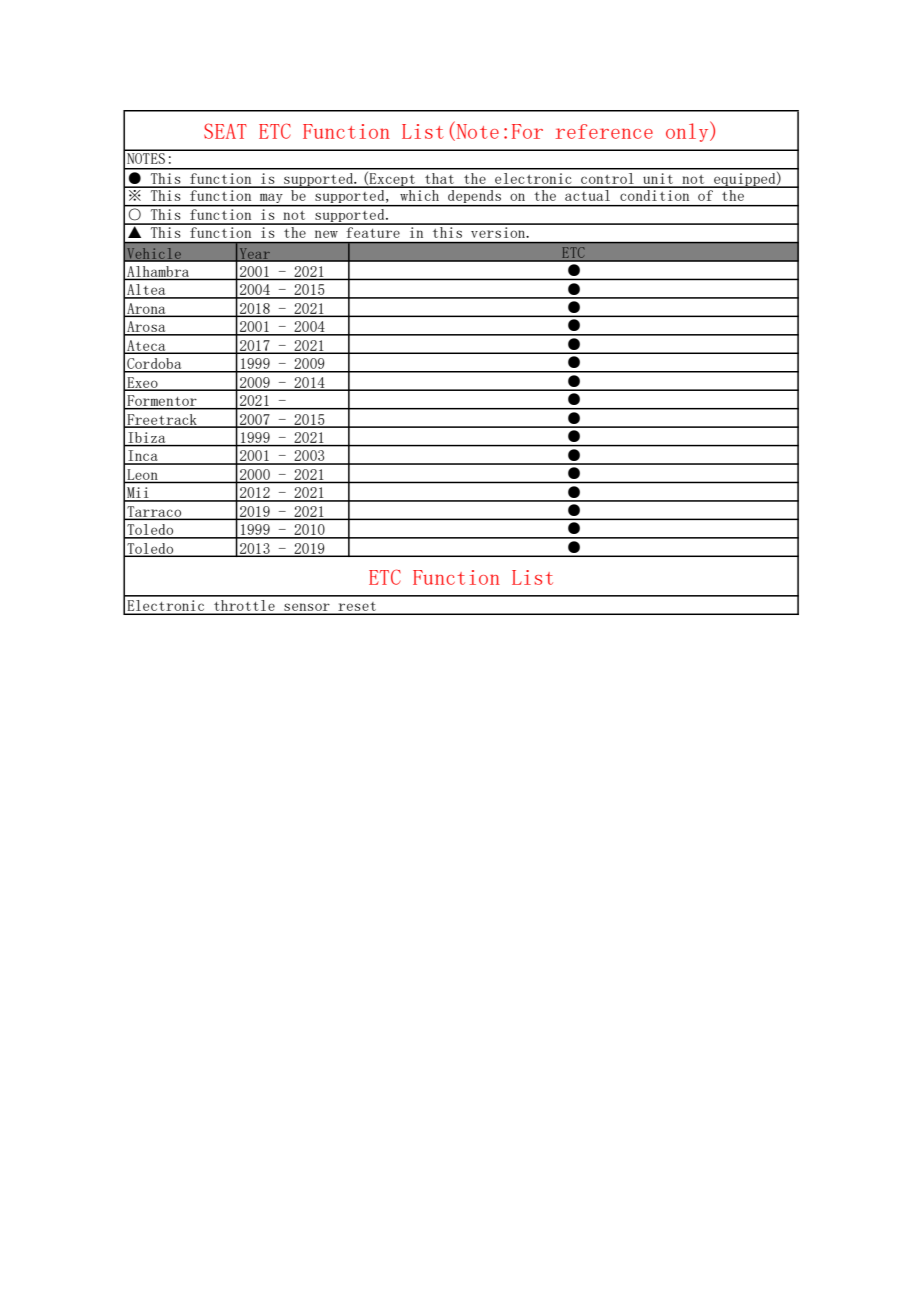 The image size is (924, 1308). I want to click on reference, so click(604, 131).
